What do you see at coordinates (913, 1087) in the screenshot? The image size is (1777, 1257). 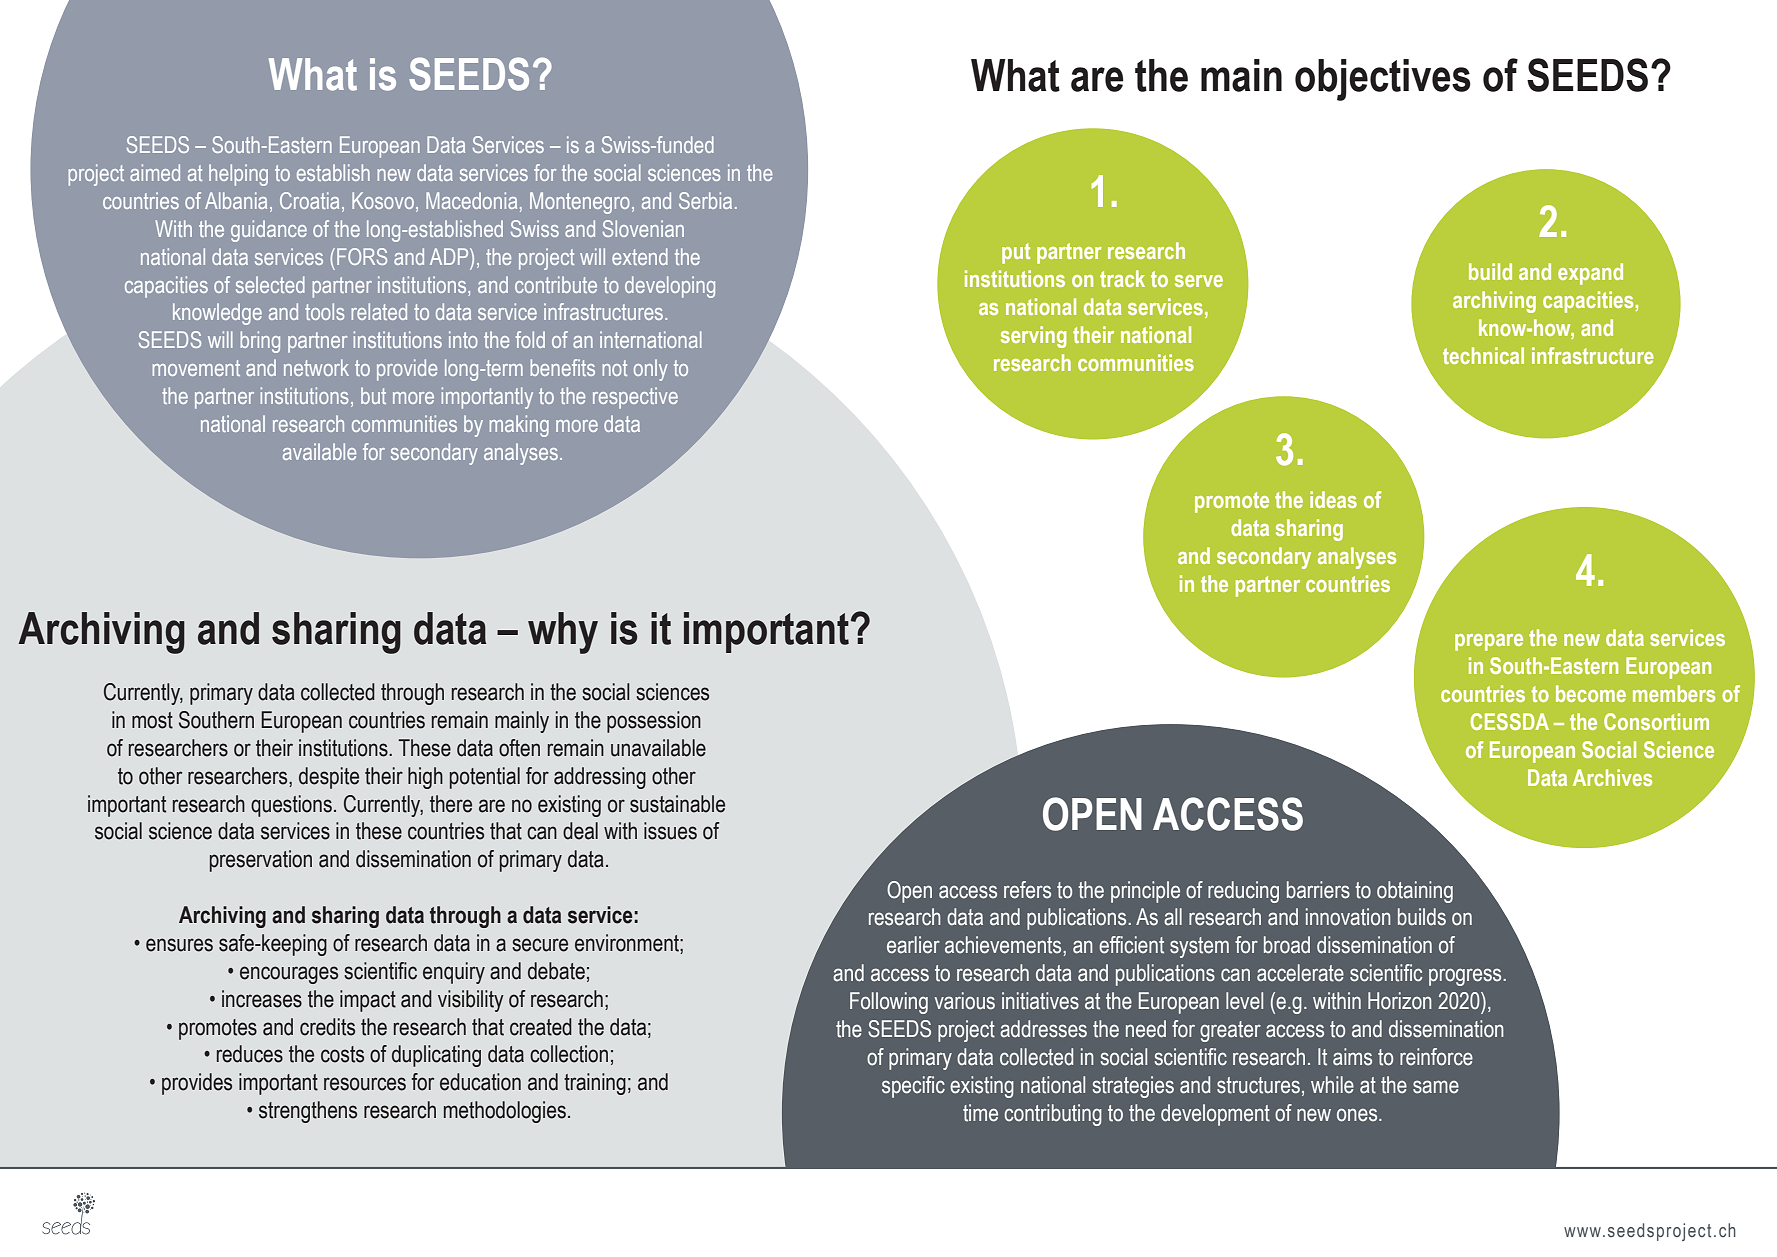 I see `specific` at bounding box center [913, 1087].
